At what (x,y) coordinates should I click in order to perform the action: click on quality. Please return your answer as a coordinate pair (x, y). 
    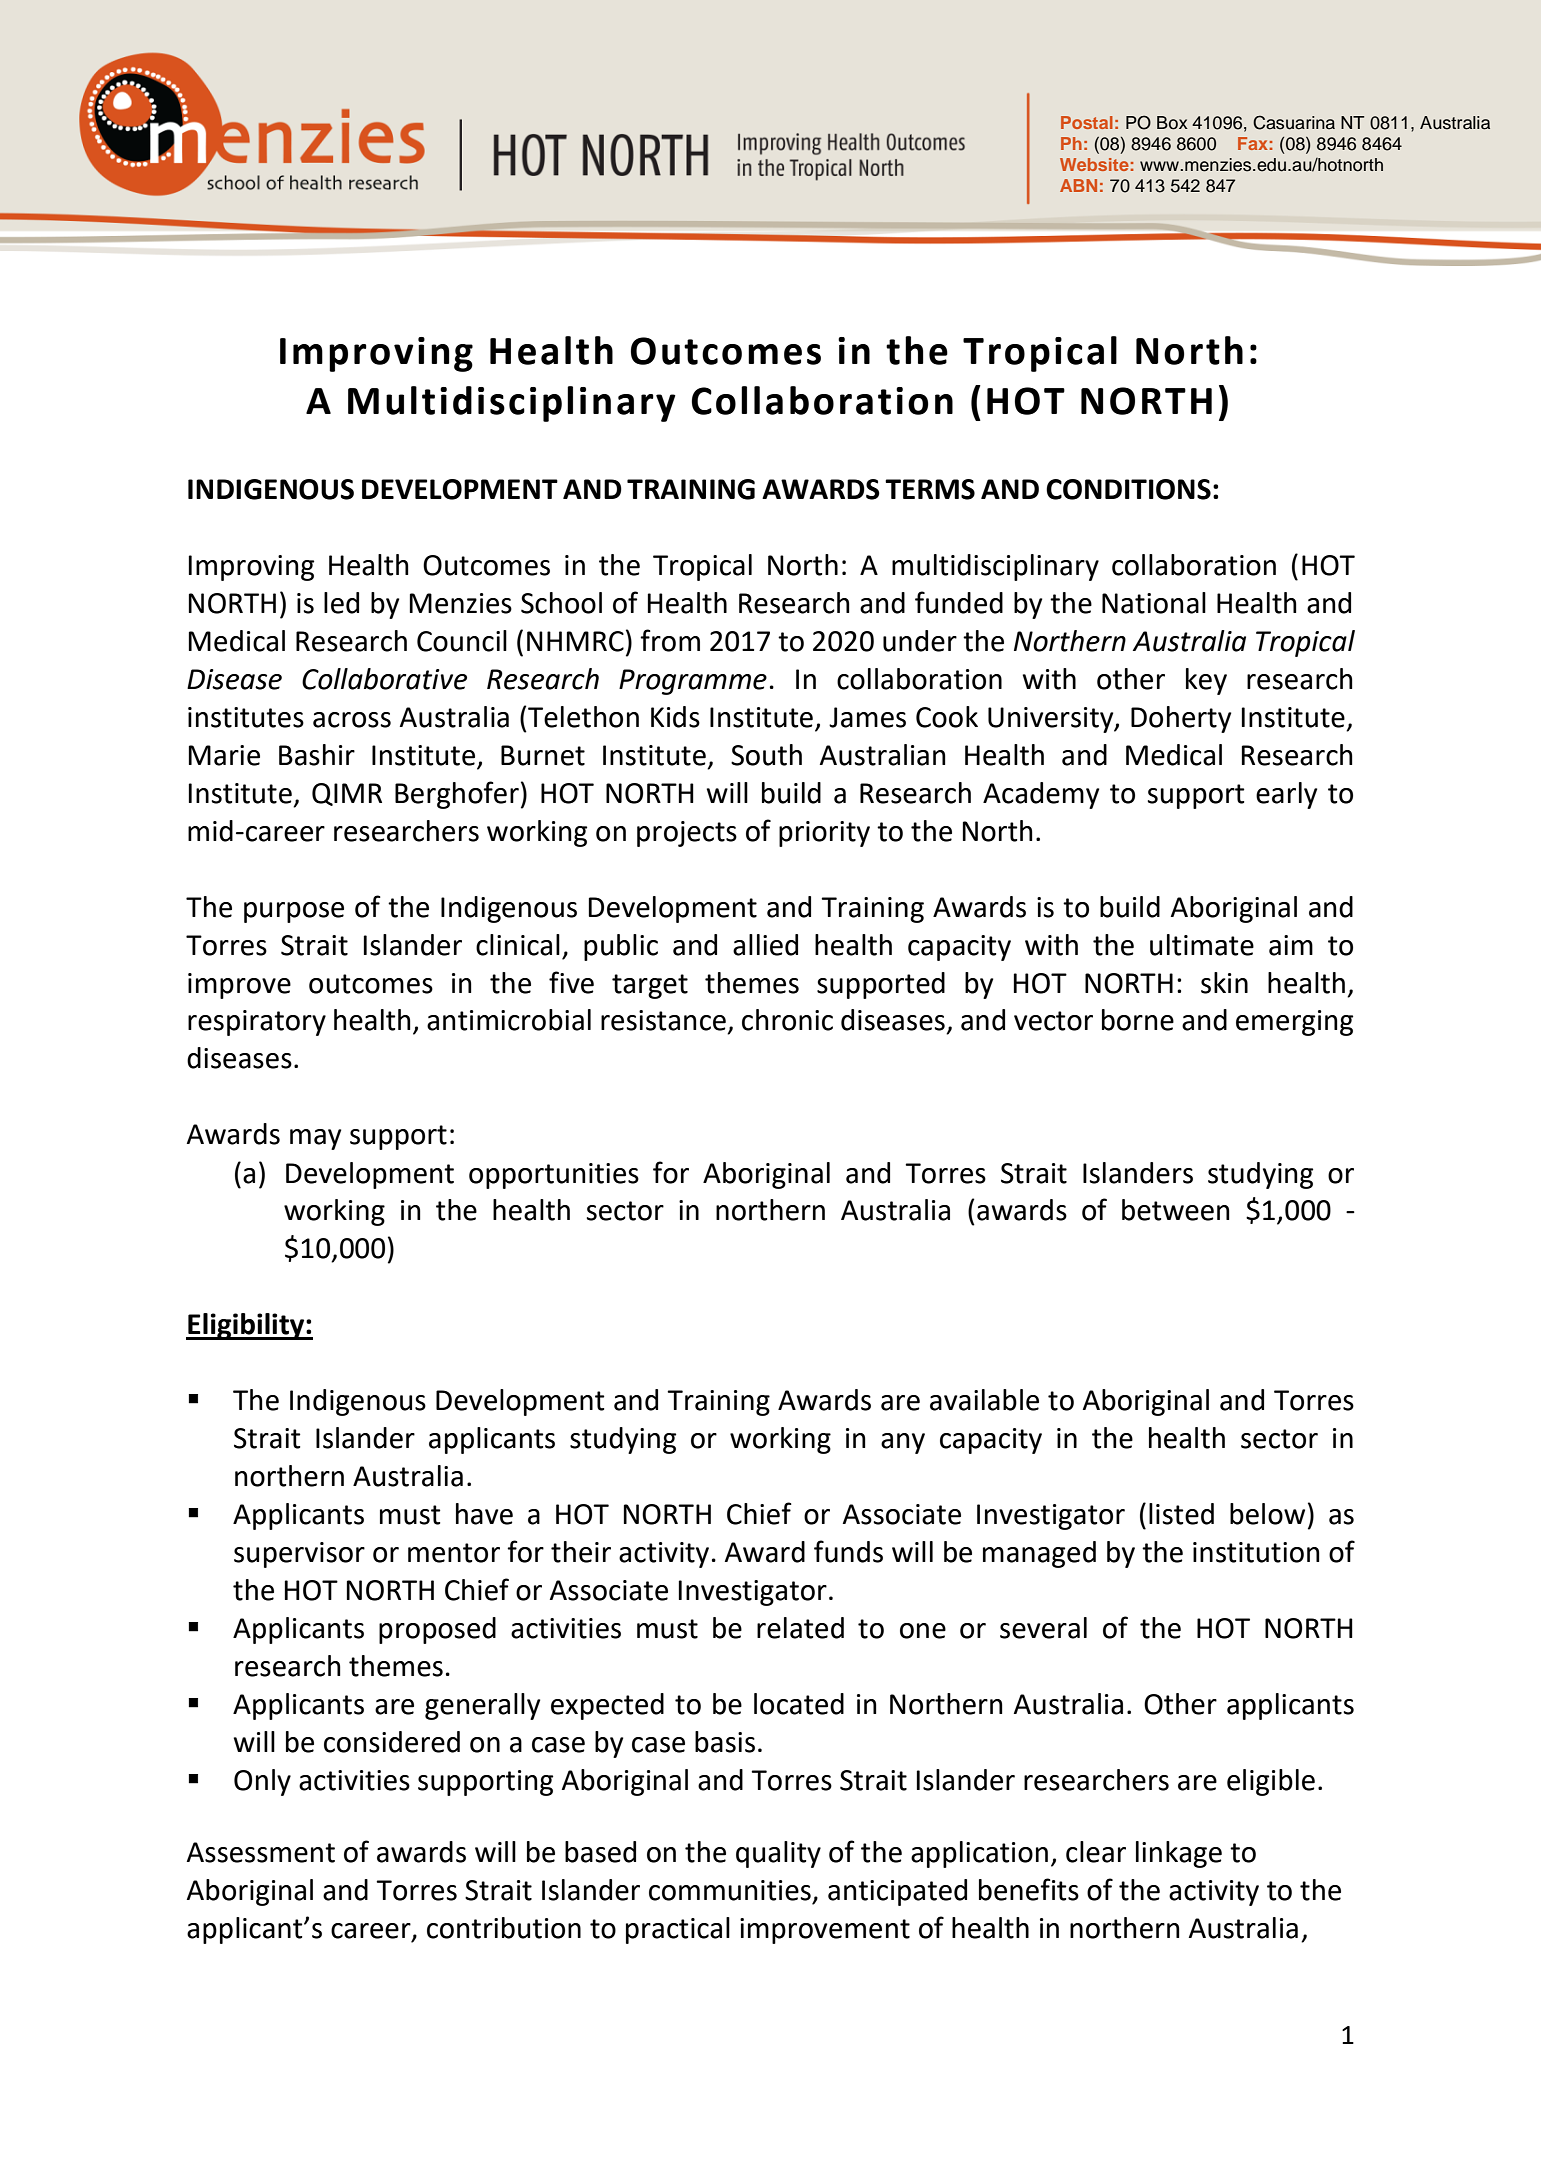
    Looking at the image, I should click on (778, 1854).
